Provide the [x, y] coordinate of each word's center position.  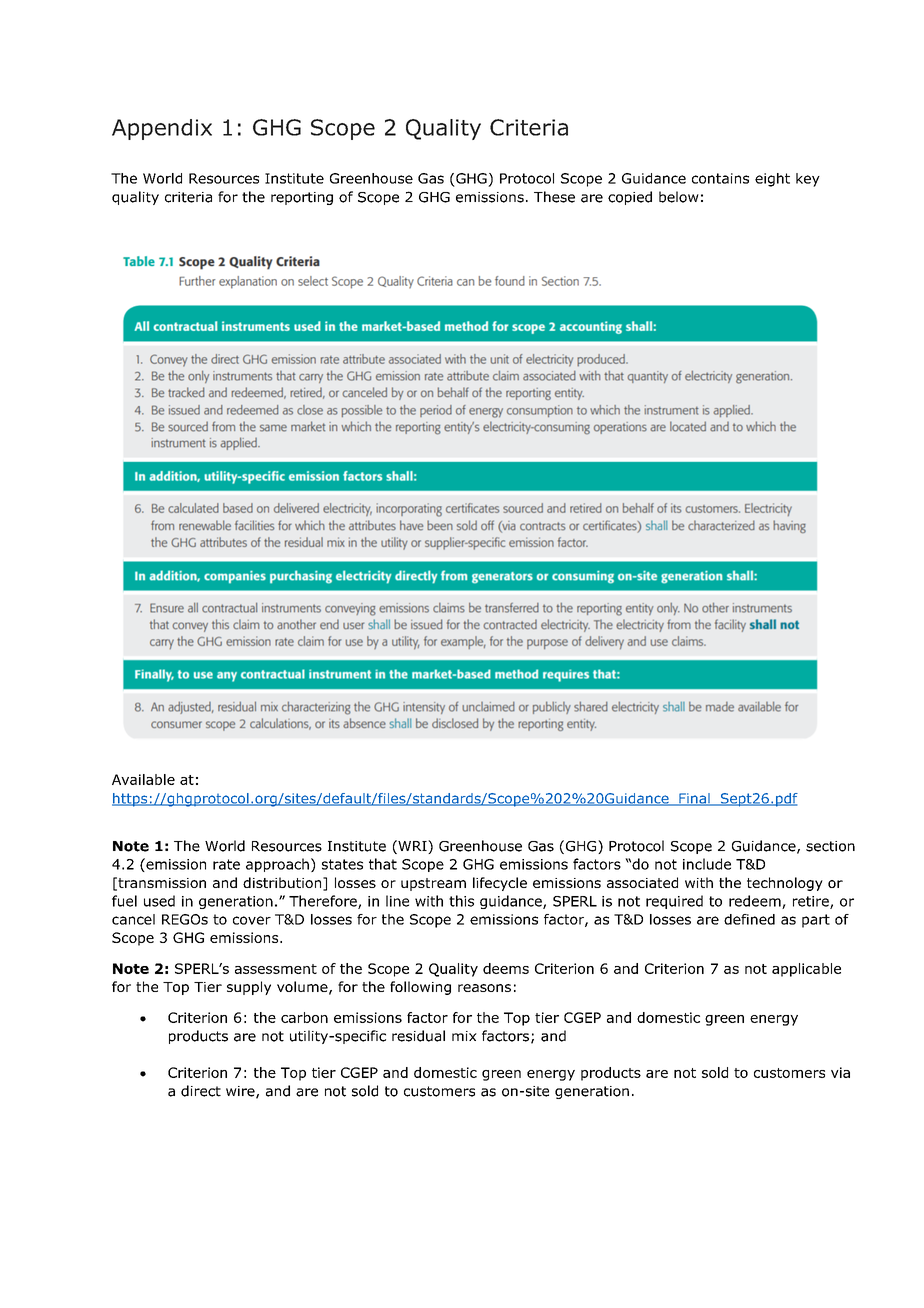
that [383, 864]
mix [464, 1036]
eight [772, 180]
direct [201, 1091]
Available [143, 779]
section [830, 846]
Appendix [162, 129]
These [554, 197]
